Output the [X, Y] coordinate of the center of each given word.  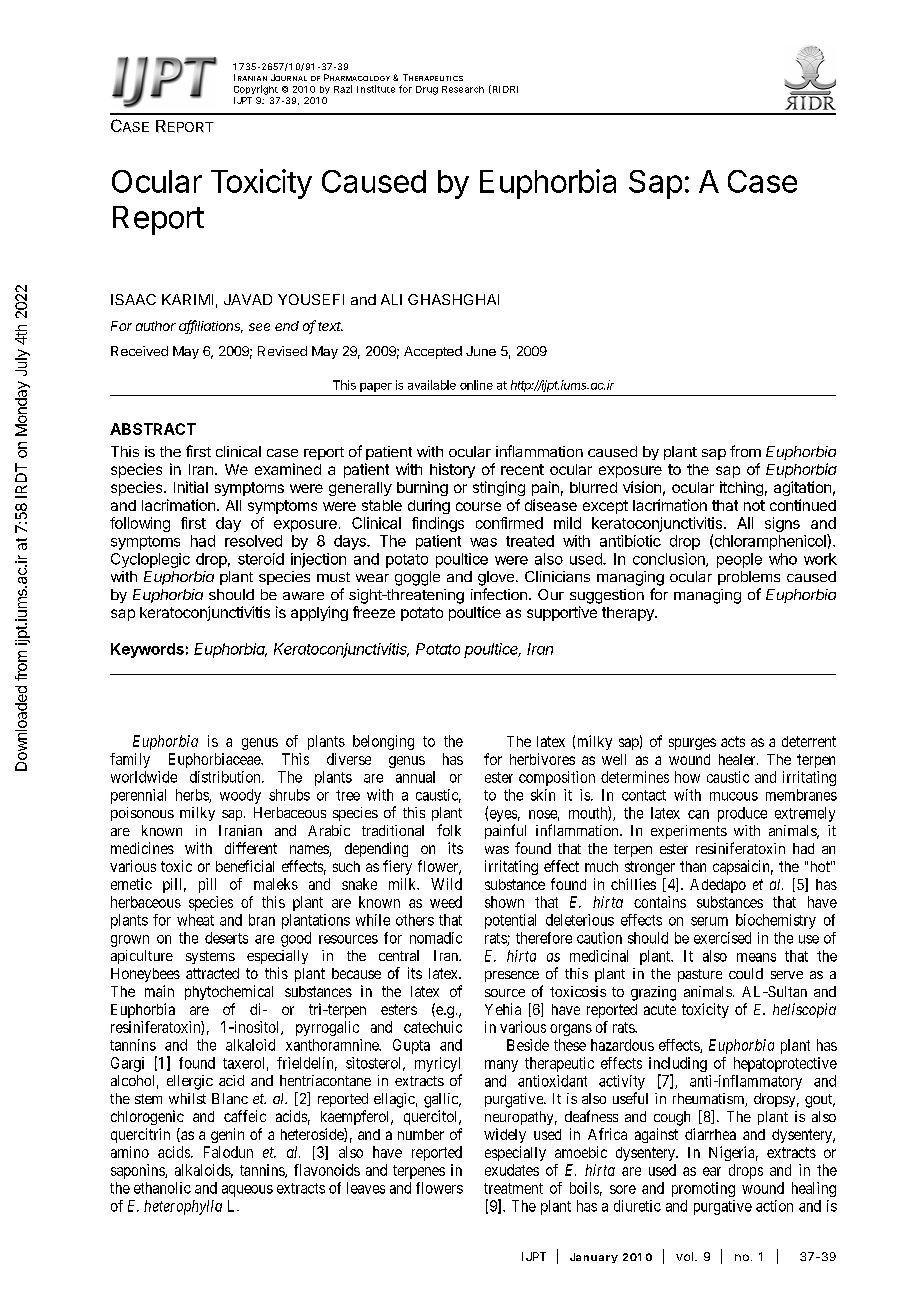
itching [741, 488]
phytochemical [229, 992]
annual [415, 777]
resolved [253, 541]
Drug [427, 90]
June [481, 351]
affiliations [211, 327]
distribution [226, 777]
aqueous [247, 1191]
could [746, 973]
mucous [734, 796]
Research [463, 89]
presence [512, 976]
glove [496, 578]
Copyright [256, 90]
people [739, 560]
